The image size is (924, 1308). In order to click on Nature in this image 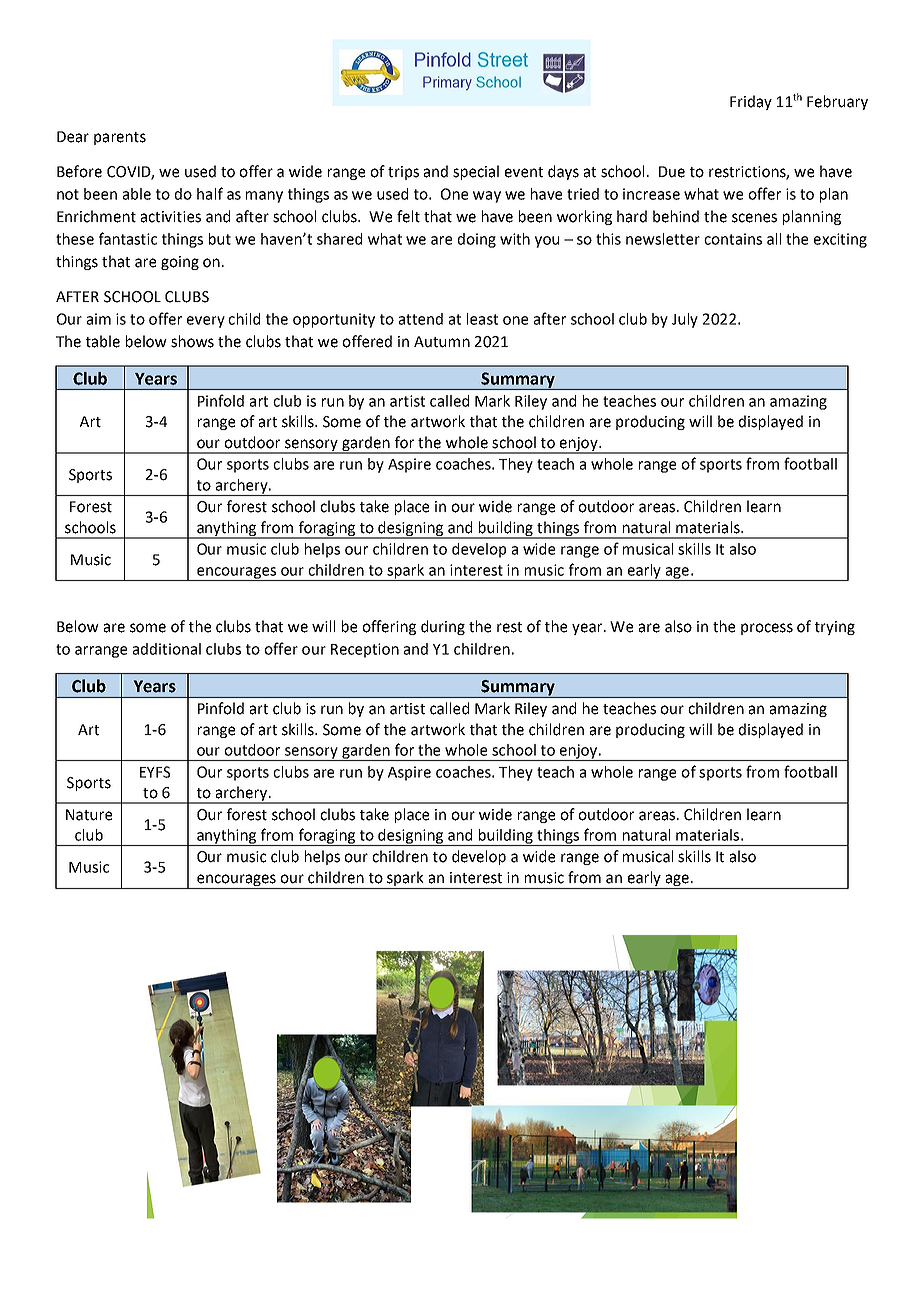, I will do `click(89, 815)`.
